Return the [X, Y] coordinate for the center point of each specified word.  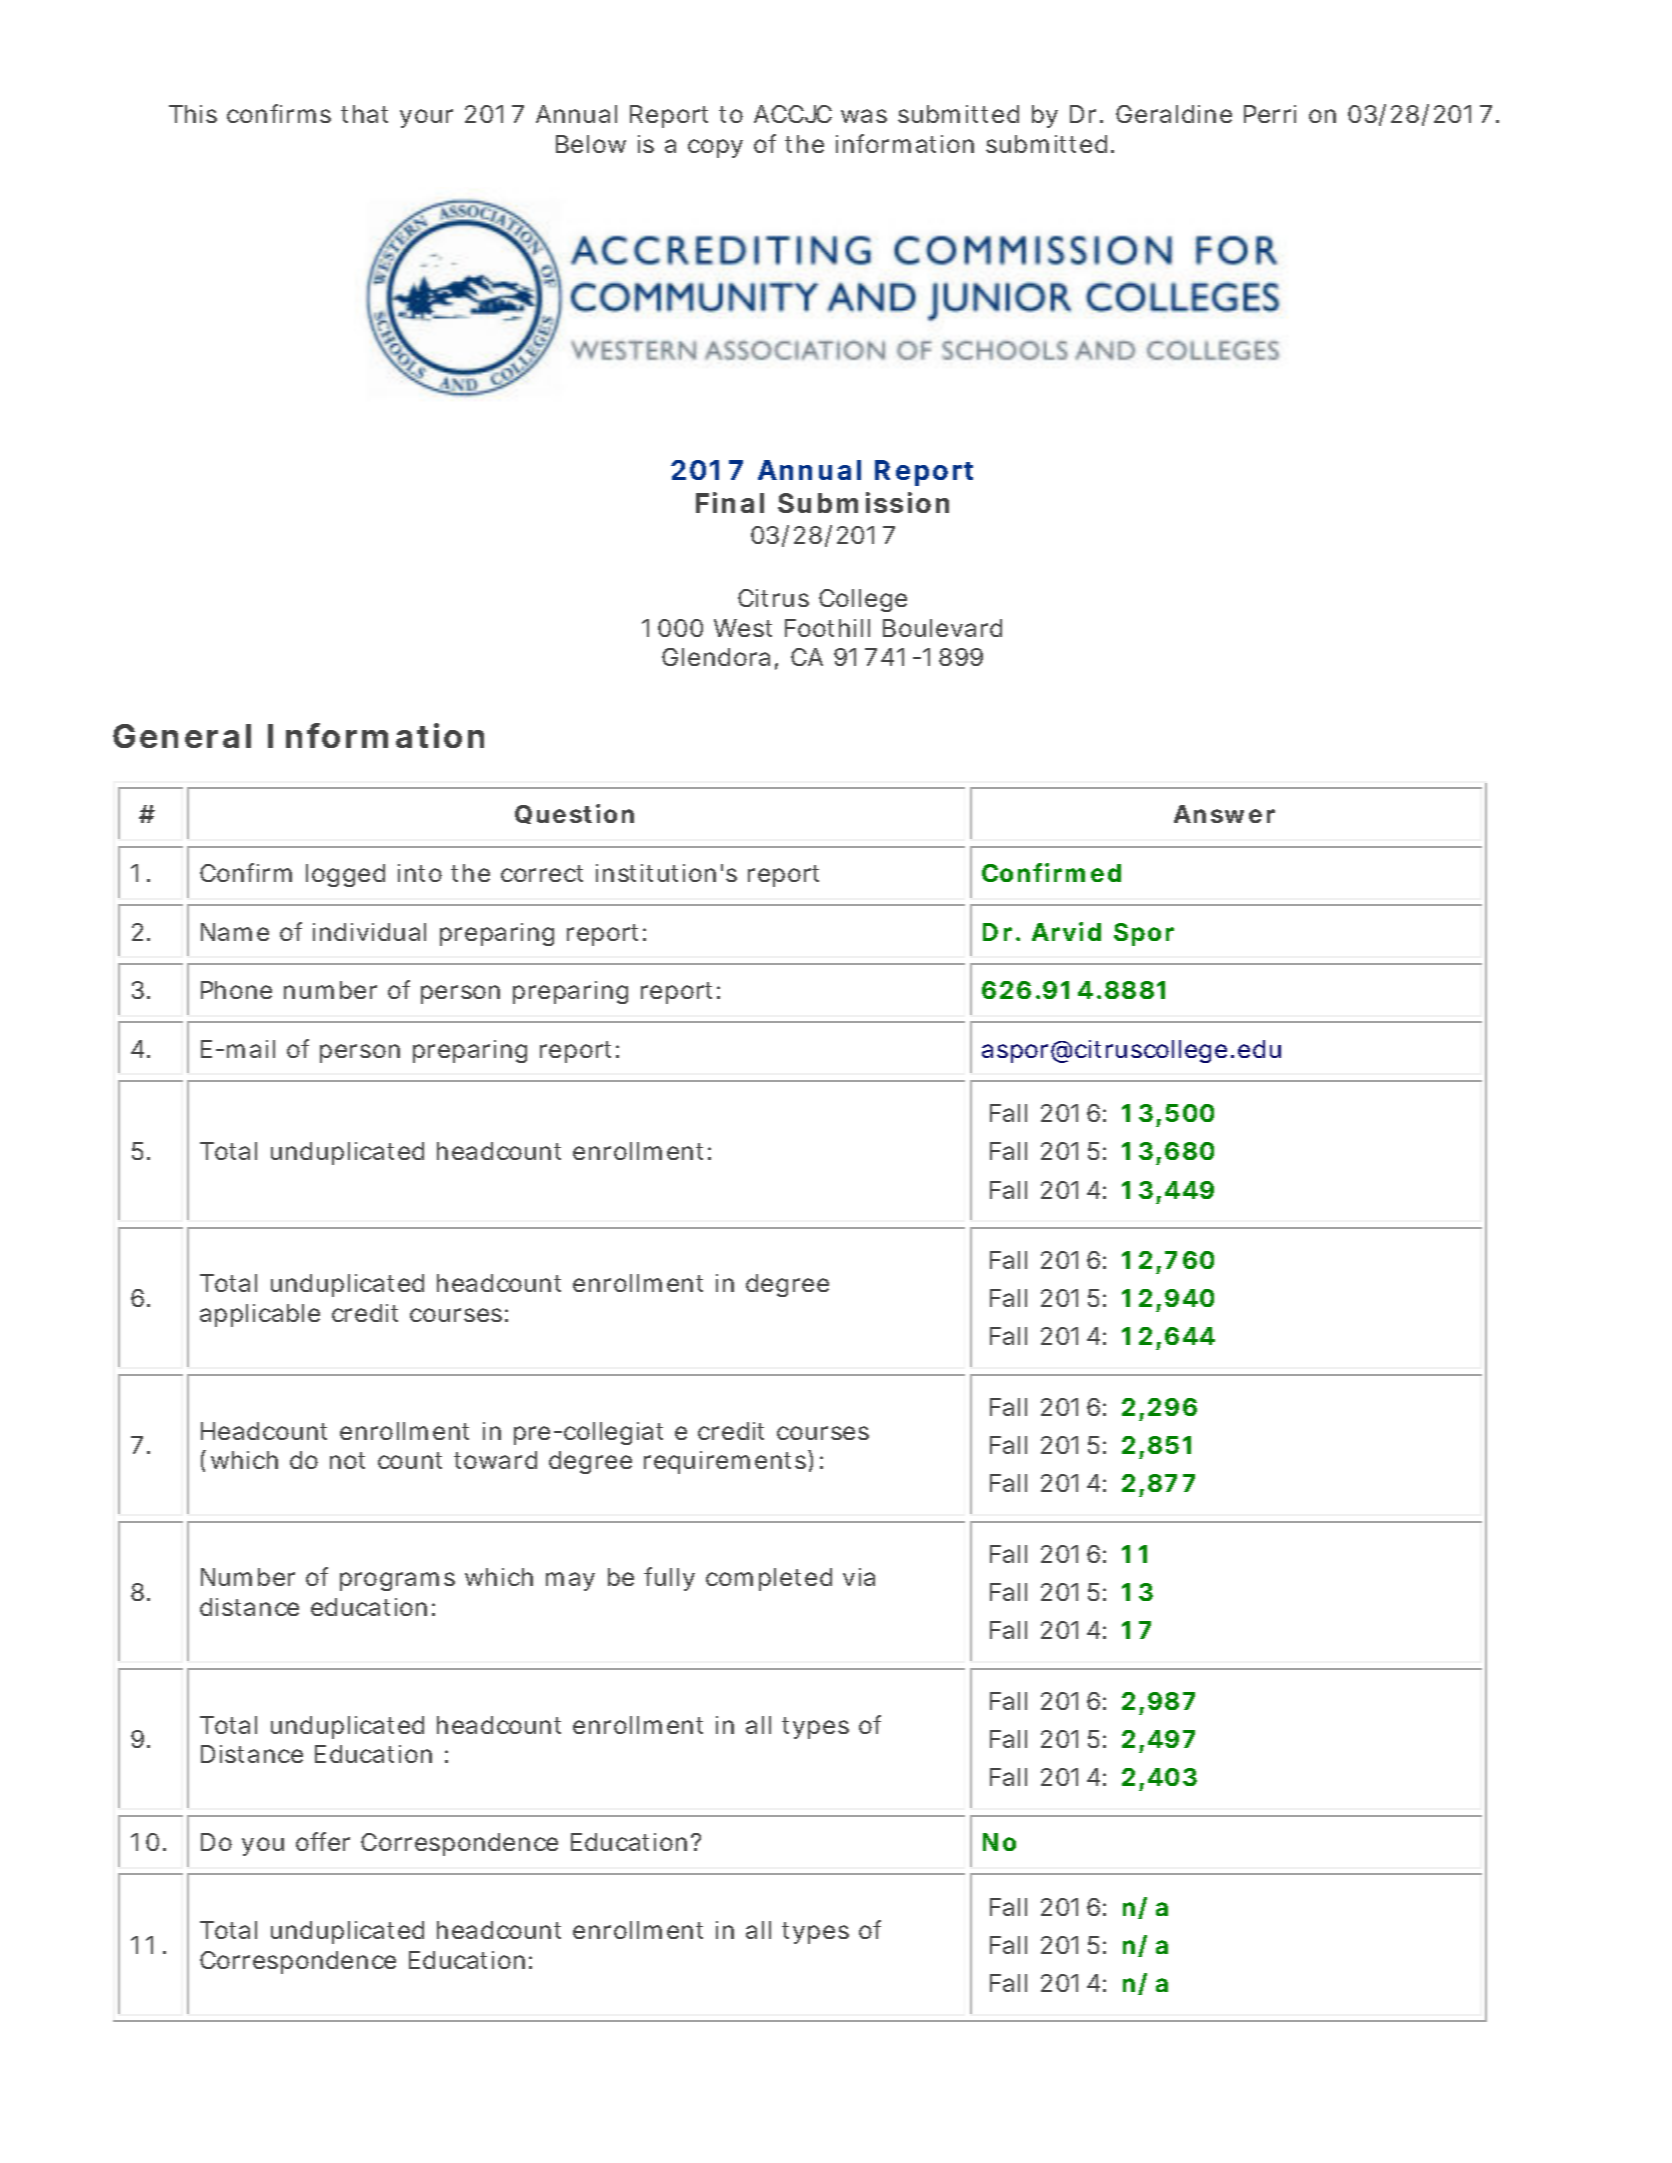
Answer [1224, 814]
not [347, 1460]
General [182, 736]
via [859, 1577]
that [364, 114]
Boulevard [942, 628]
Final [730, 502]
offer [323, 1841]
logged [345, 875]
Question [574, 814]
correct [542, 873]
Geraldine [1174, 114]
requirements [726, 1462]
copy [715, 148]
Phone [236, 990]
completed [769, 1579]
